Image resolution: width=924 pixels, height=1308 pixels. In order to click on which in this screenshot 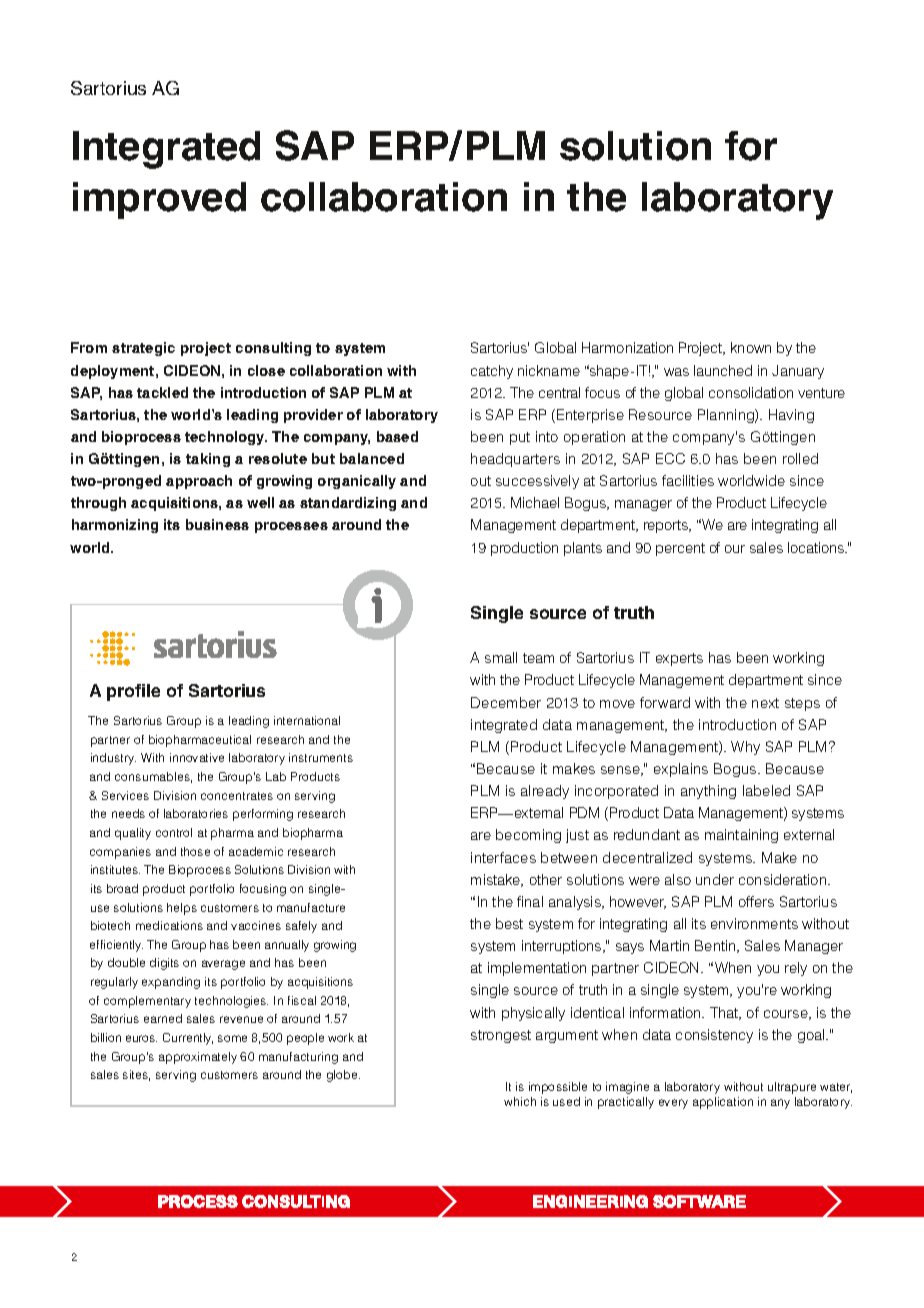, I will do `click(520, 1101)`.
